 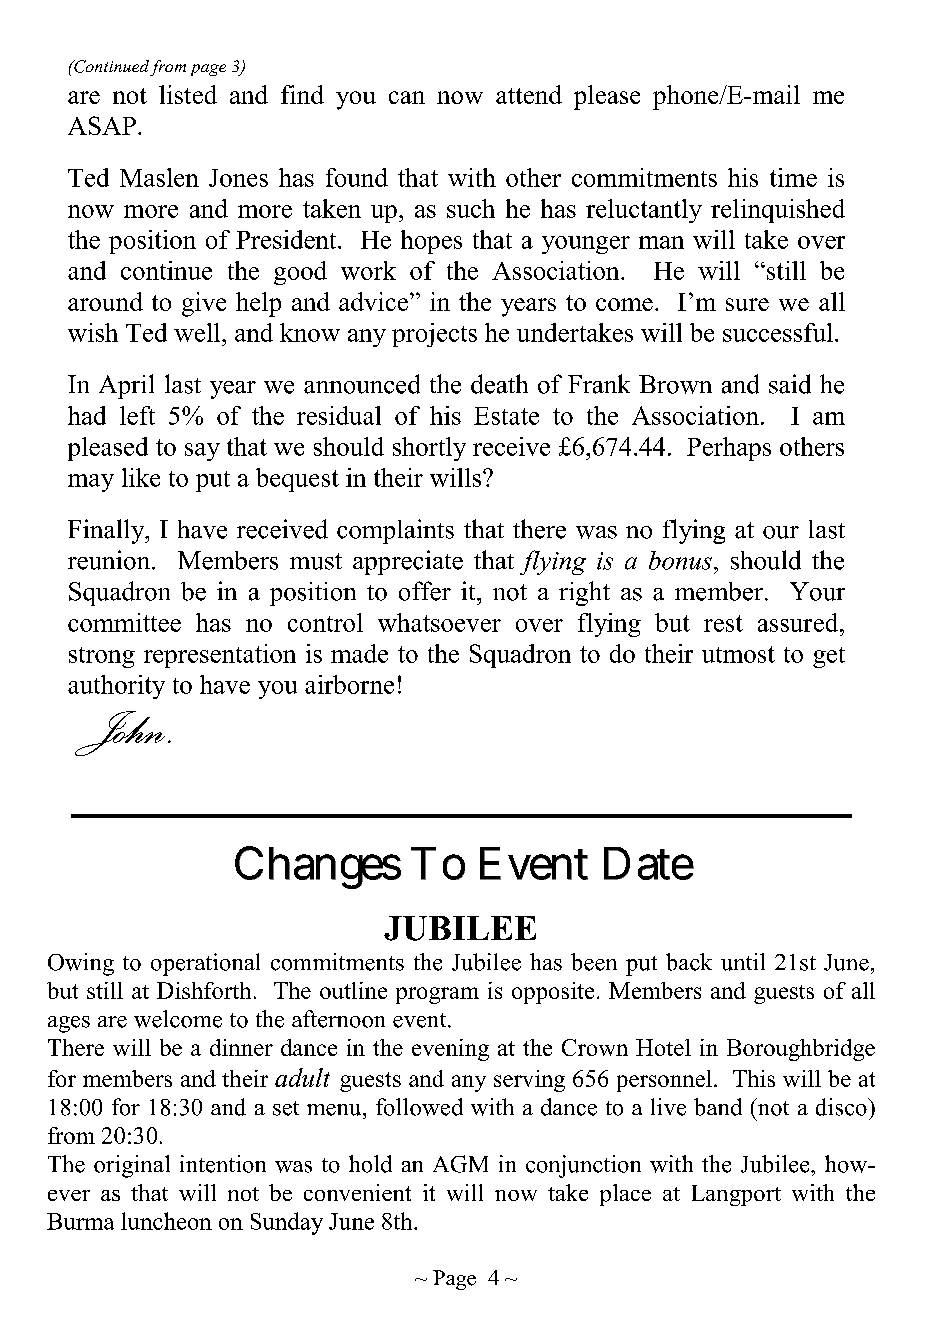 I want to click on utmost, so click(x=738, y=654).
